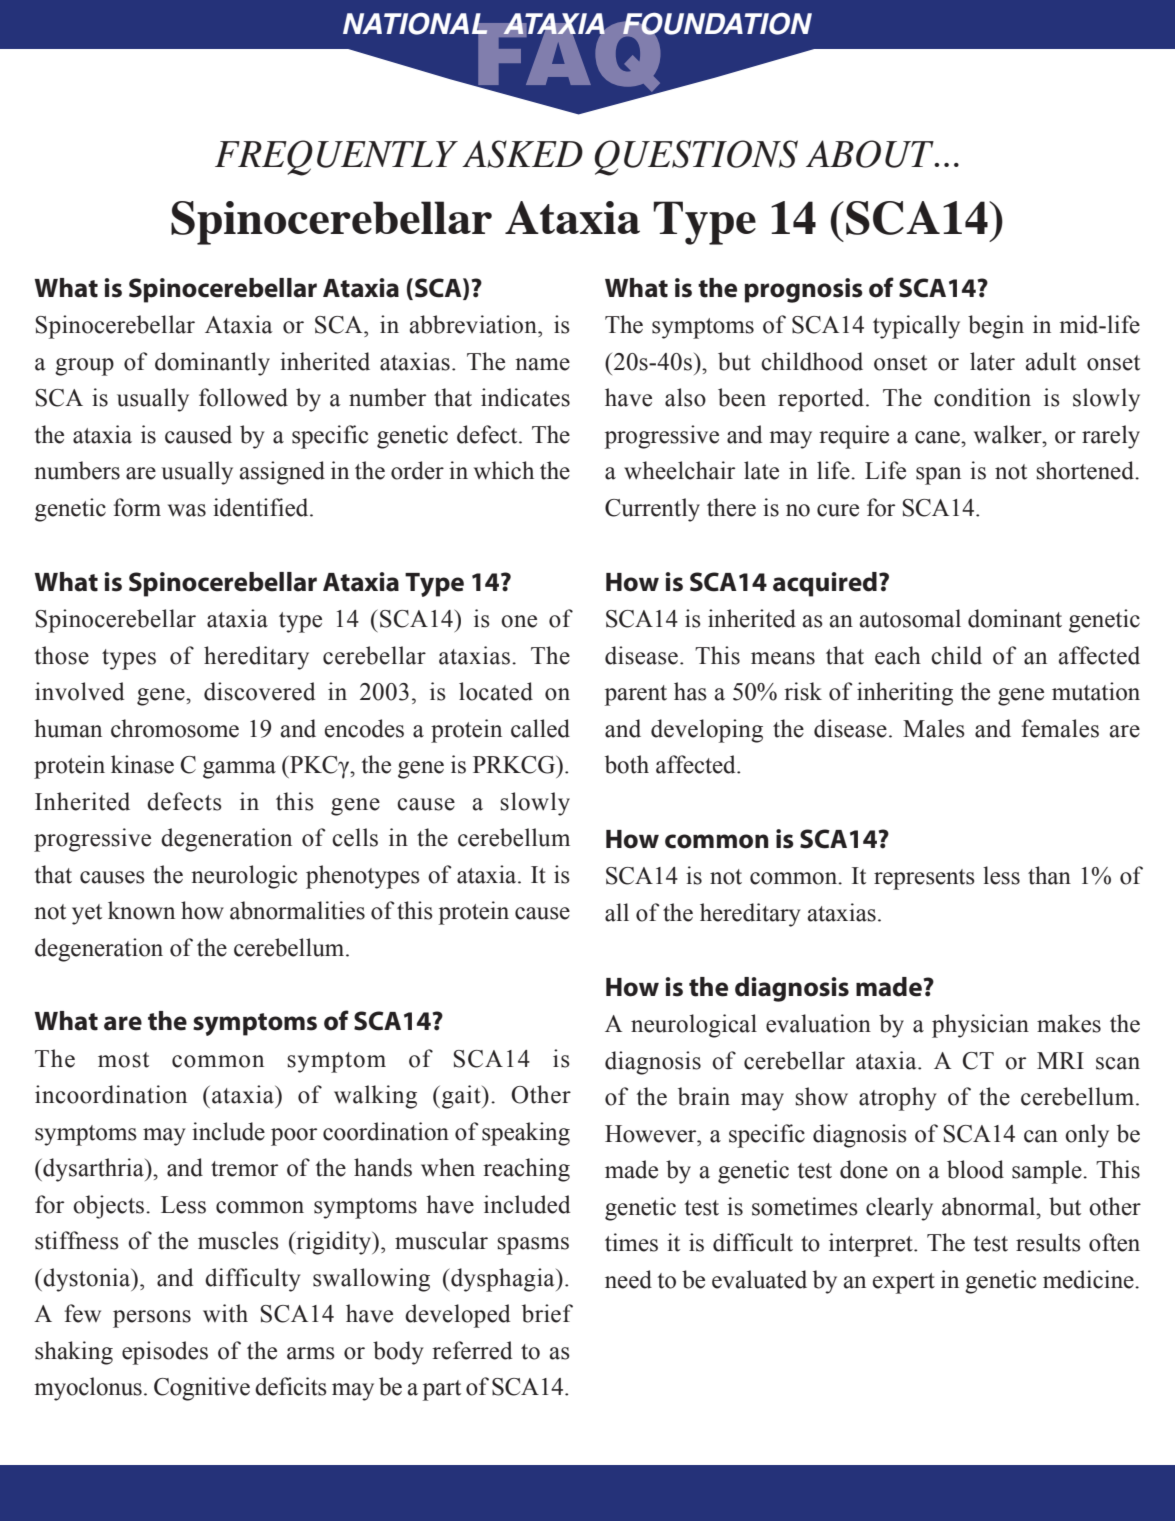 This page has width=1175, height=1521. What do you see at coordinates (910, 618) in the page?
I see `autosomal` at bounding box center [910, 618].
